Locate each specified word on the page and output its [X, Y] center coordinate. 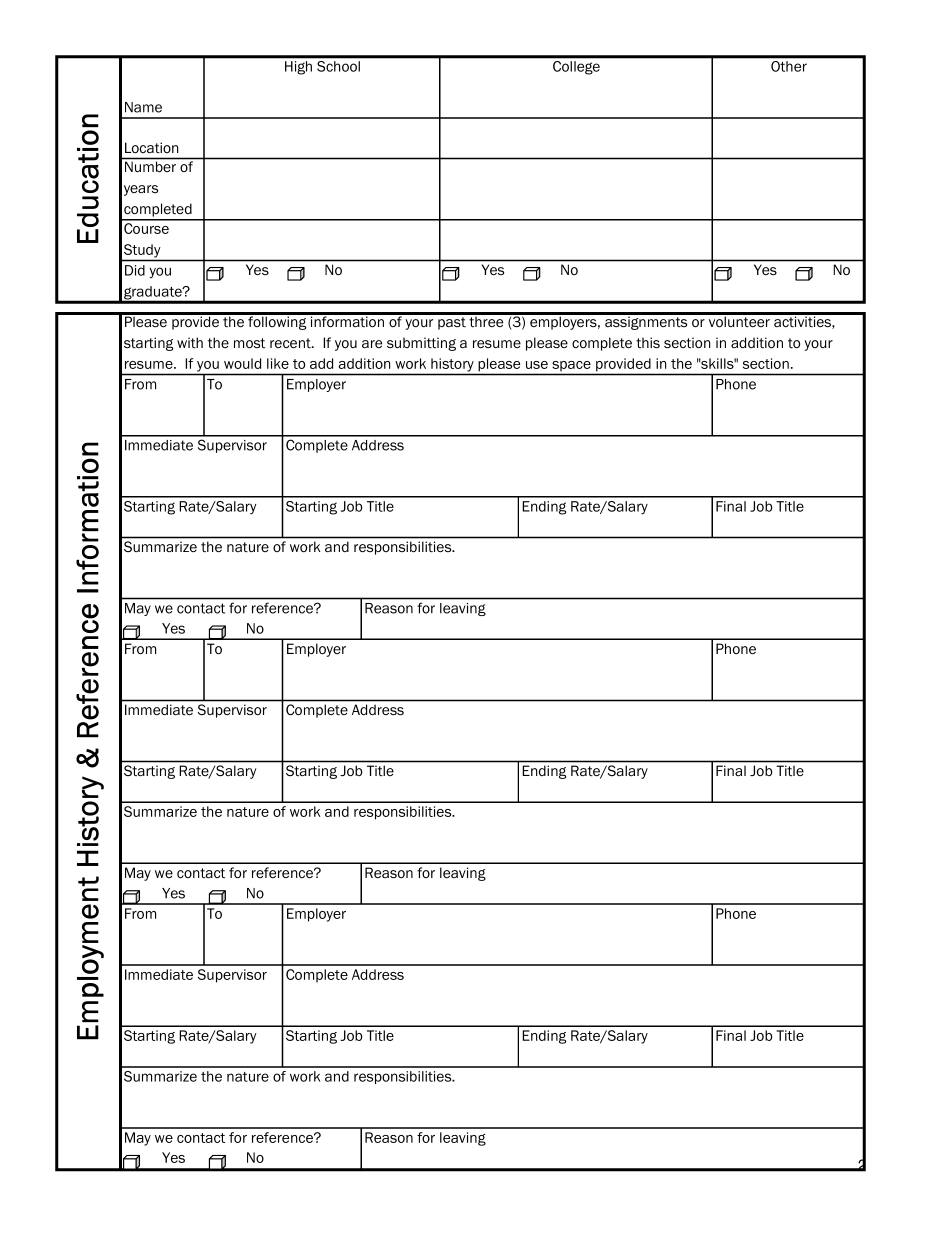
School [338, 66]
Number [150, 166]
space [572, 366]
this [648, 342]
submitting [421, 344]
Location [152, 147]
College [576, 68]
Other [789, 66]
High [298, 68]
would [242, 363]
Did [135, 270]
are [372, 344]
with [190, 342]
